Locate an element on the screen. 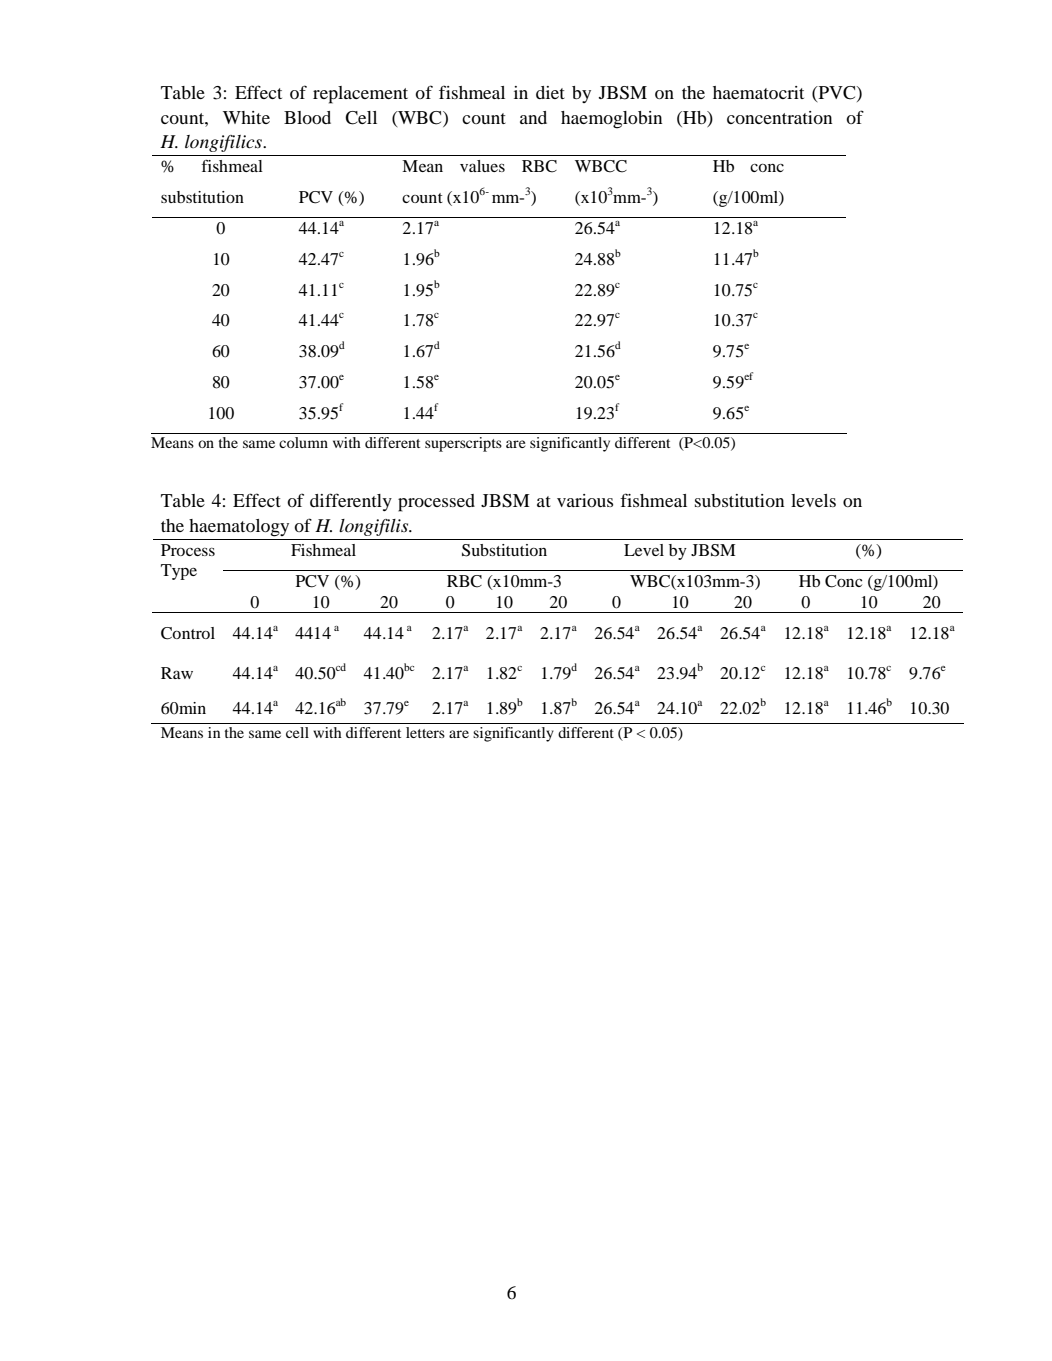 This screenshot has width=1052, height=1361. column is located at coordinates (303, 442).
